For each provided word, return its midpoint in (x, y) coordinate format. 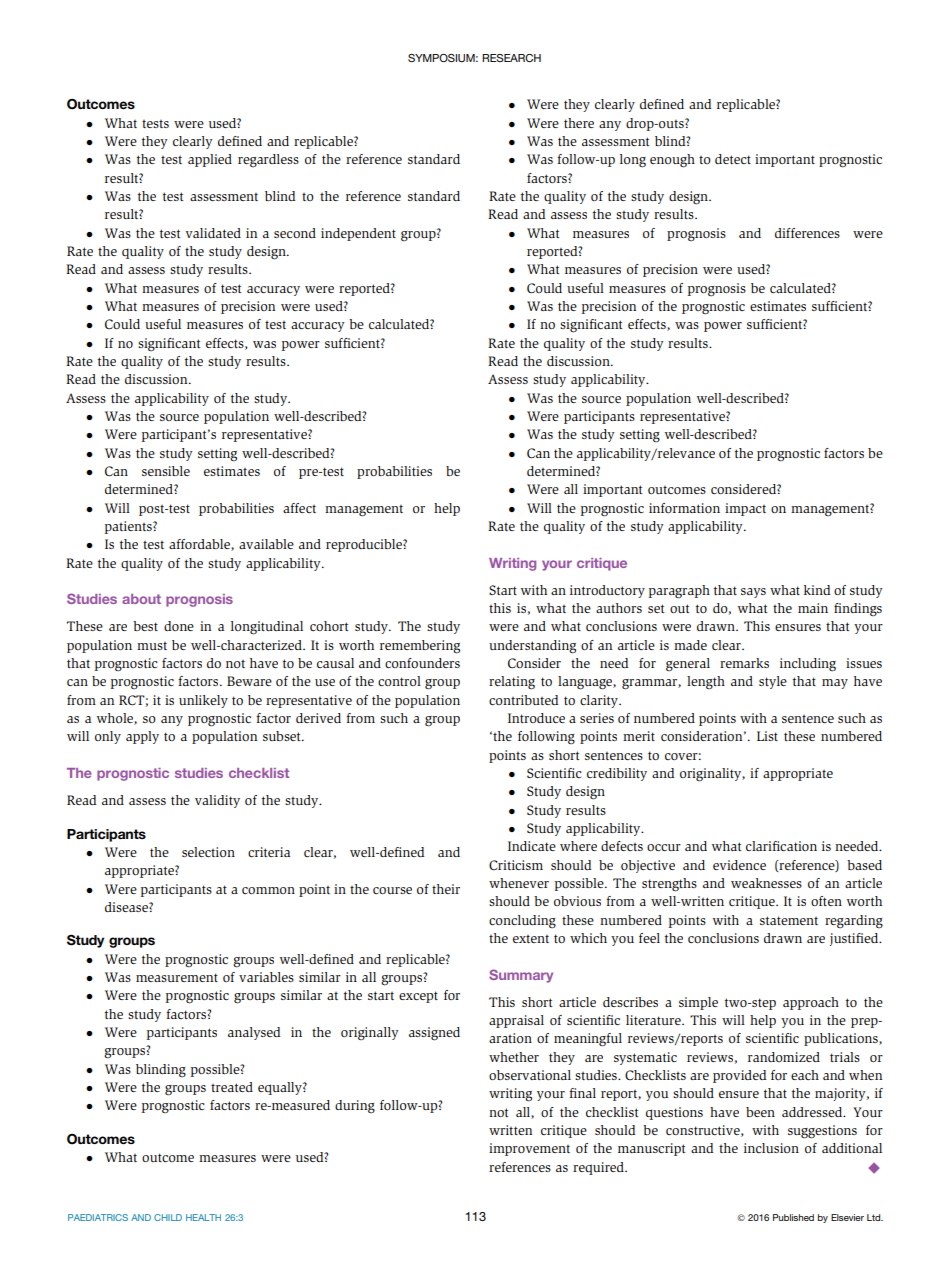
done (179, 626)
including (808, 665)
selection (208, 852)
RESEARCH (511, 58)
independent (358, 234)
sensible (166, 471)
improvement (529, 1149)
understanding (532, 647)
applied (210, 160)
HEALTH (203, 1217)
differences (807, 233)
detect (733, 159)
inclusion (771, 1148)
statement (789, 920)
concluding (522, 921)
